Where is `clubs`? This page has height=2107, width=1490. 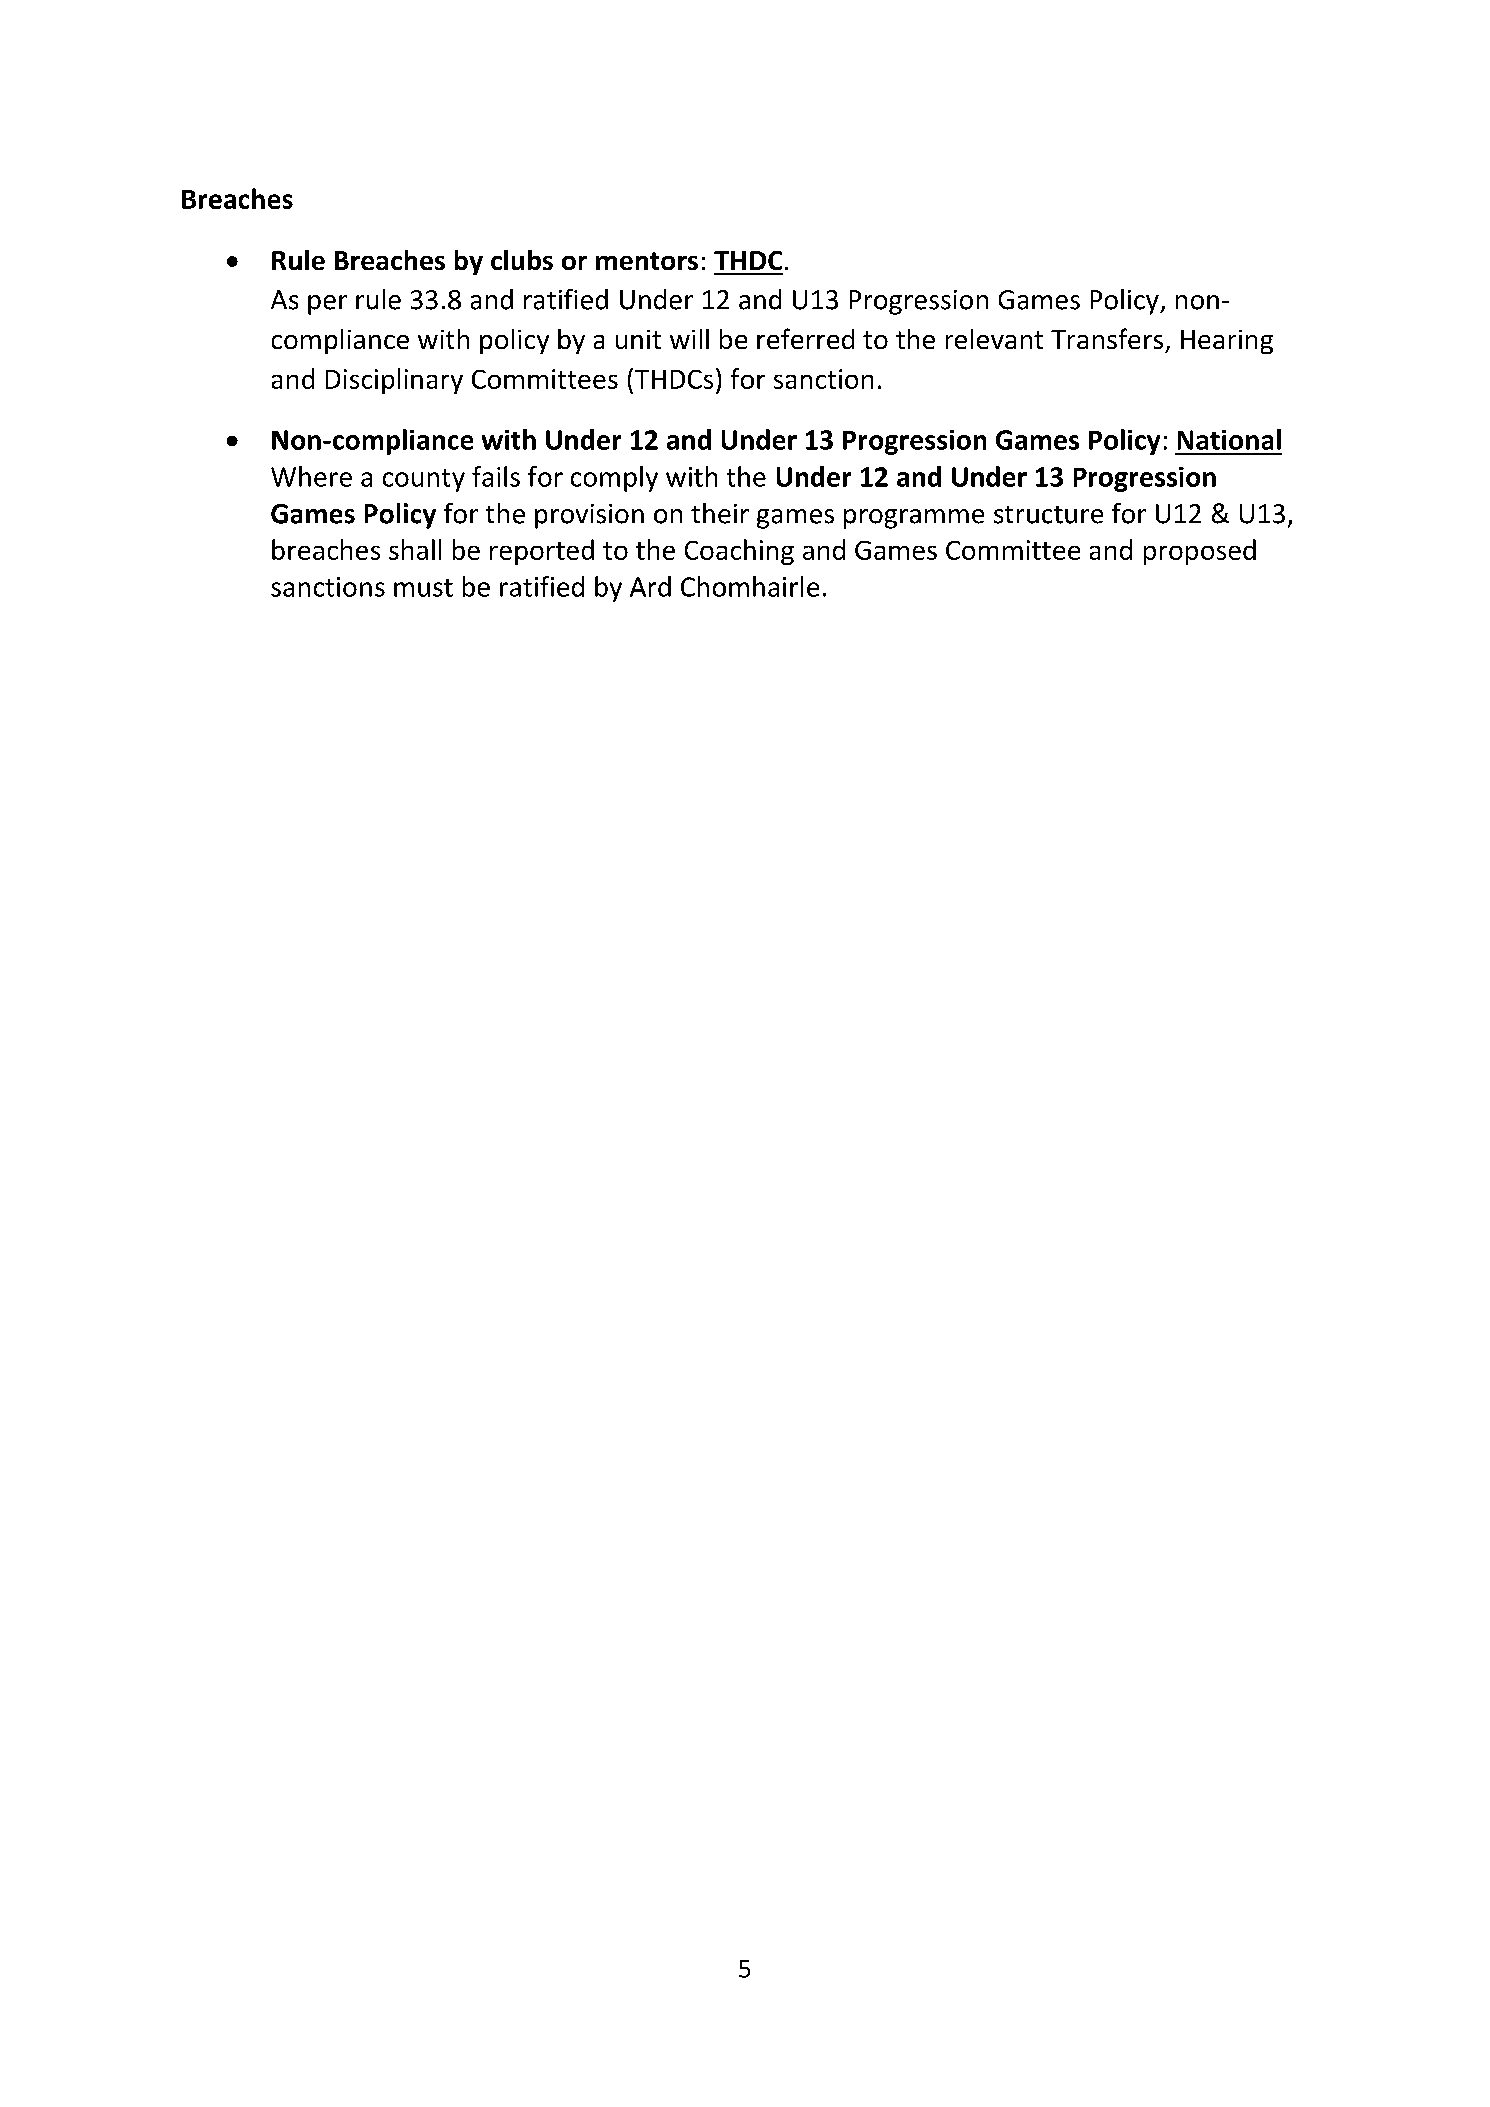
clubs is located at coordinates (522, 260).
